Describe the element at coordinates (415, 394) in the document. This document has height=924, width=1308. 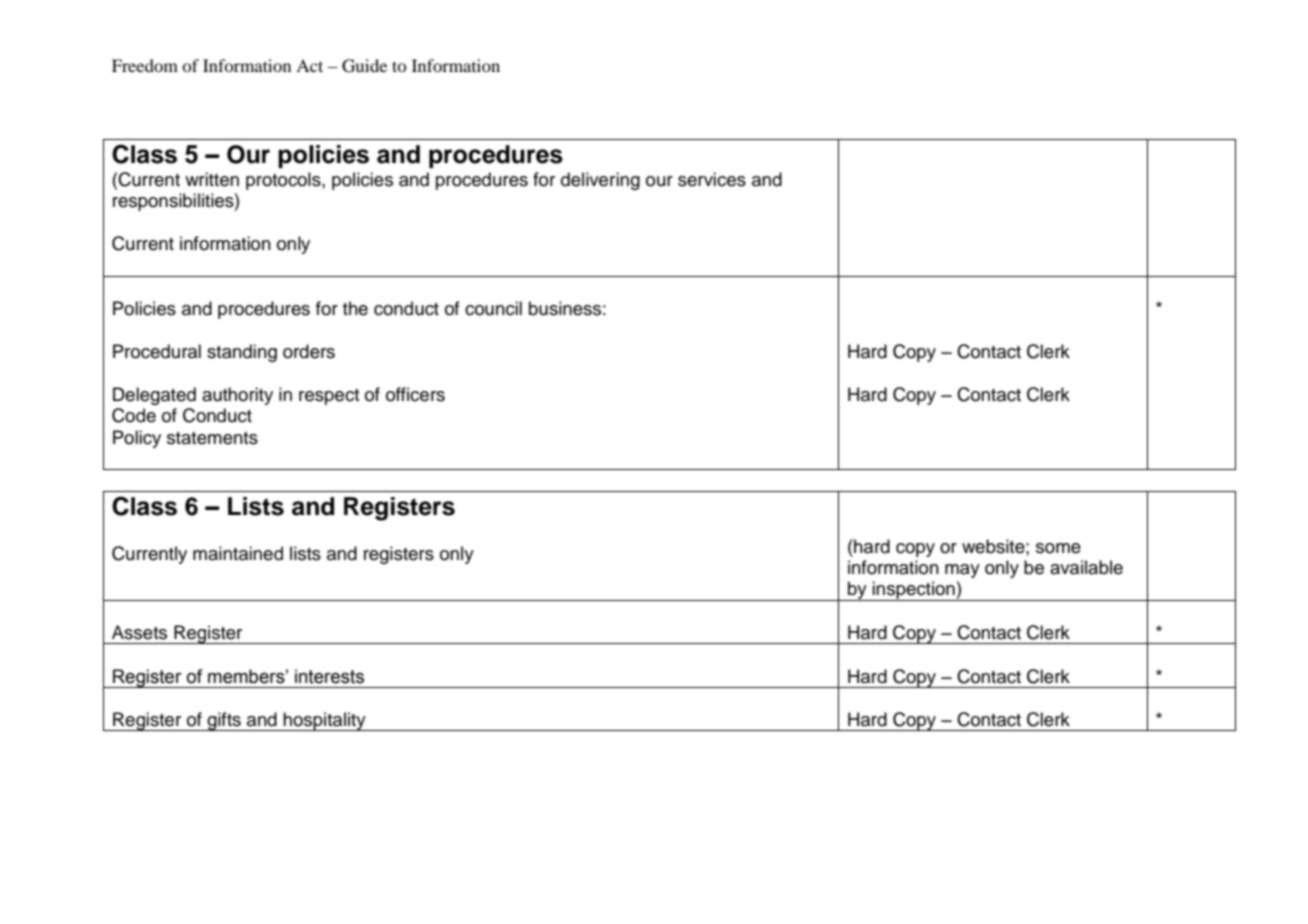
I see `officers` at that location.
